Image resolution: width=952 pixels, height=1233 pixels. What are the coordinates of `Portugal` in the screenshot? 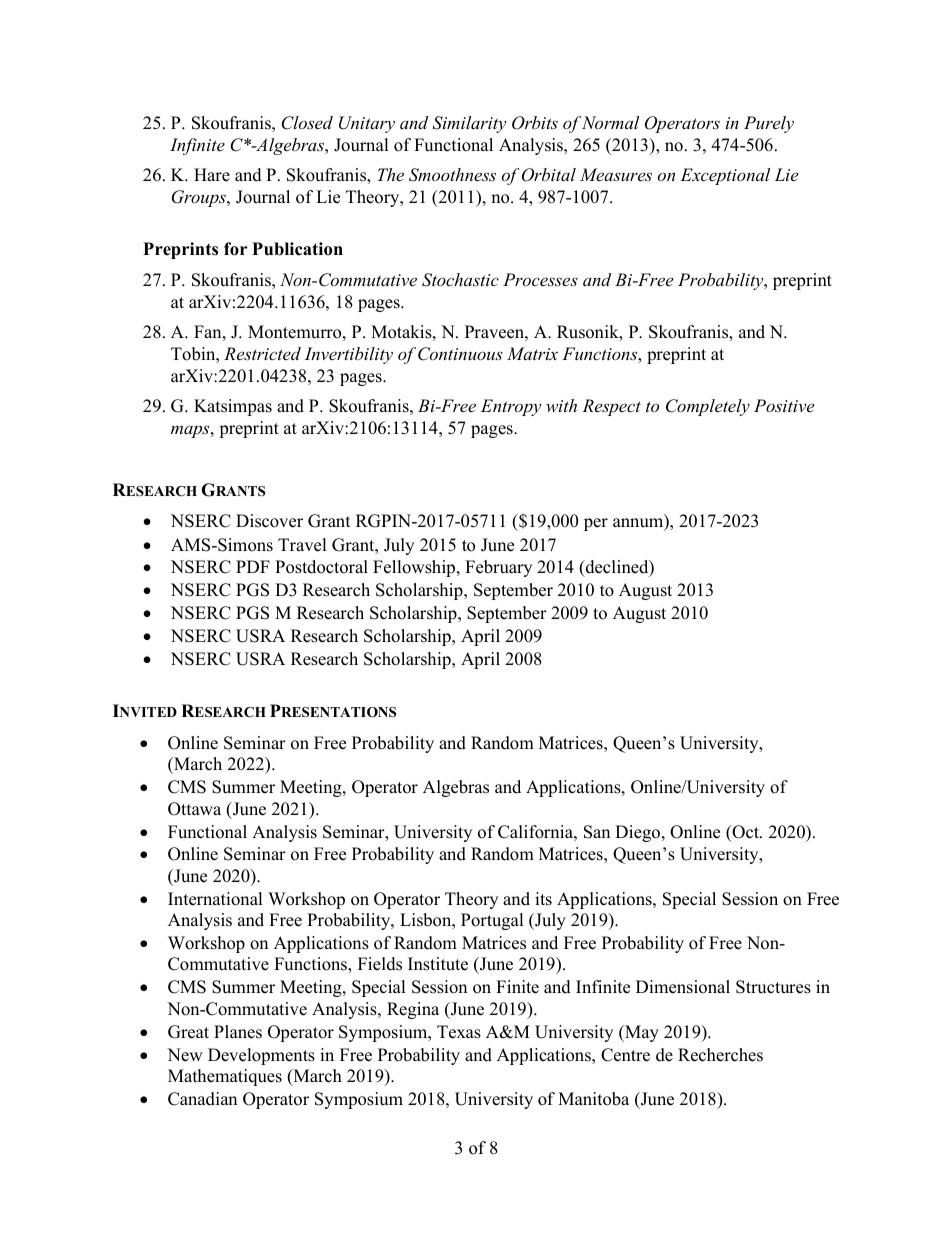 It's located at (492, 921).
